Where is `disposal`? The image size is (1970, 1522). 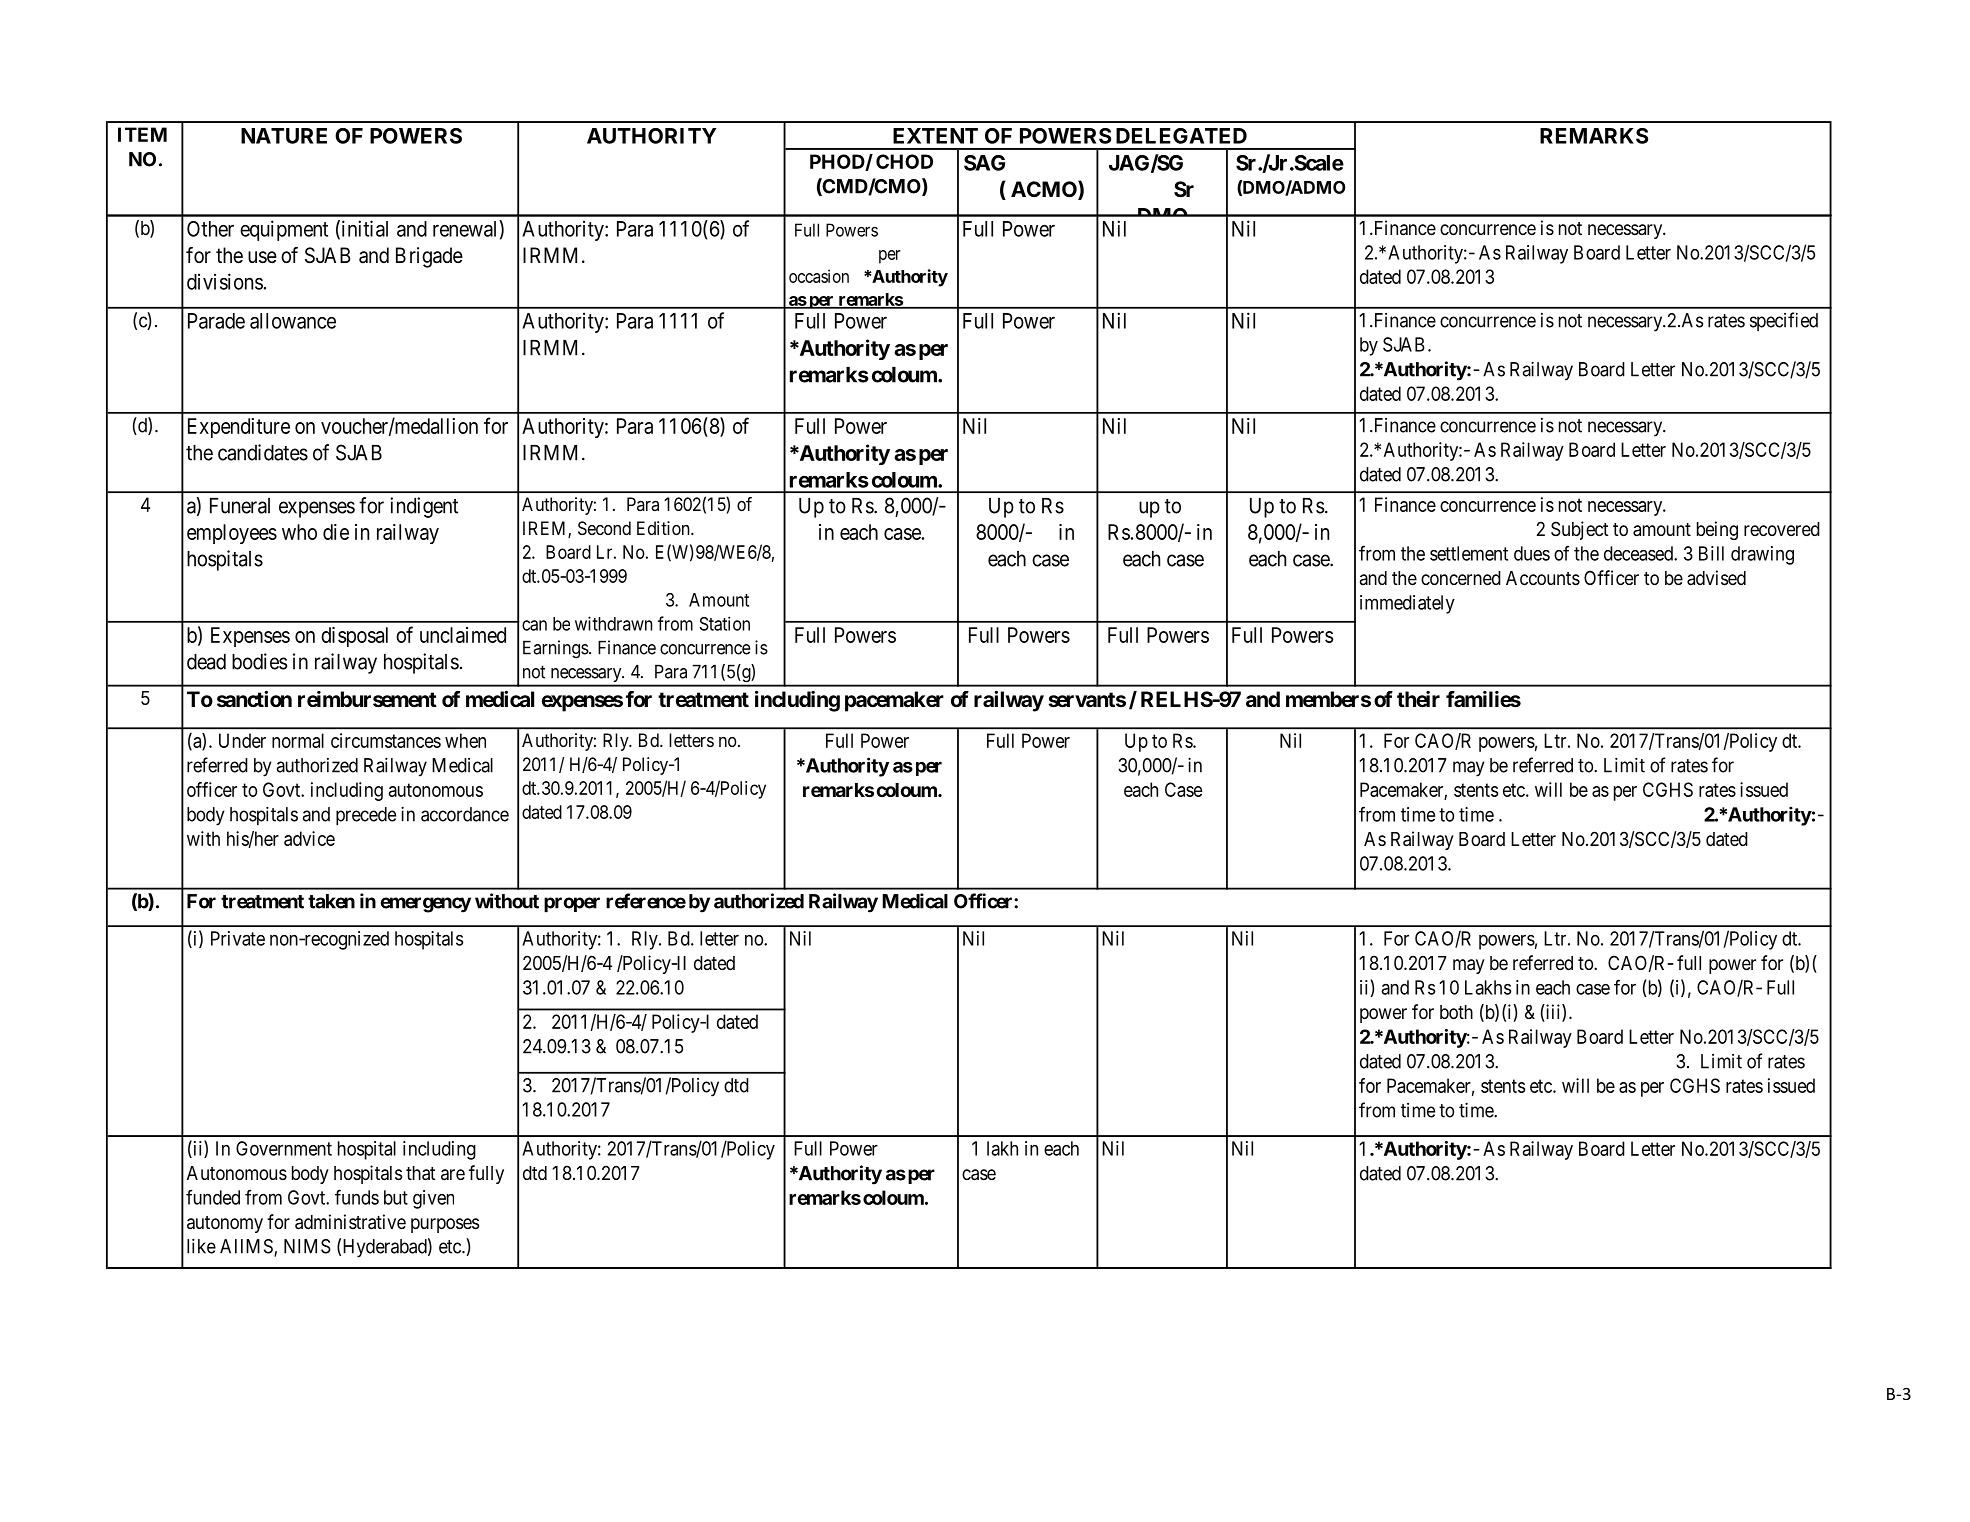 disposal is located at coordinates (354, 637).
